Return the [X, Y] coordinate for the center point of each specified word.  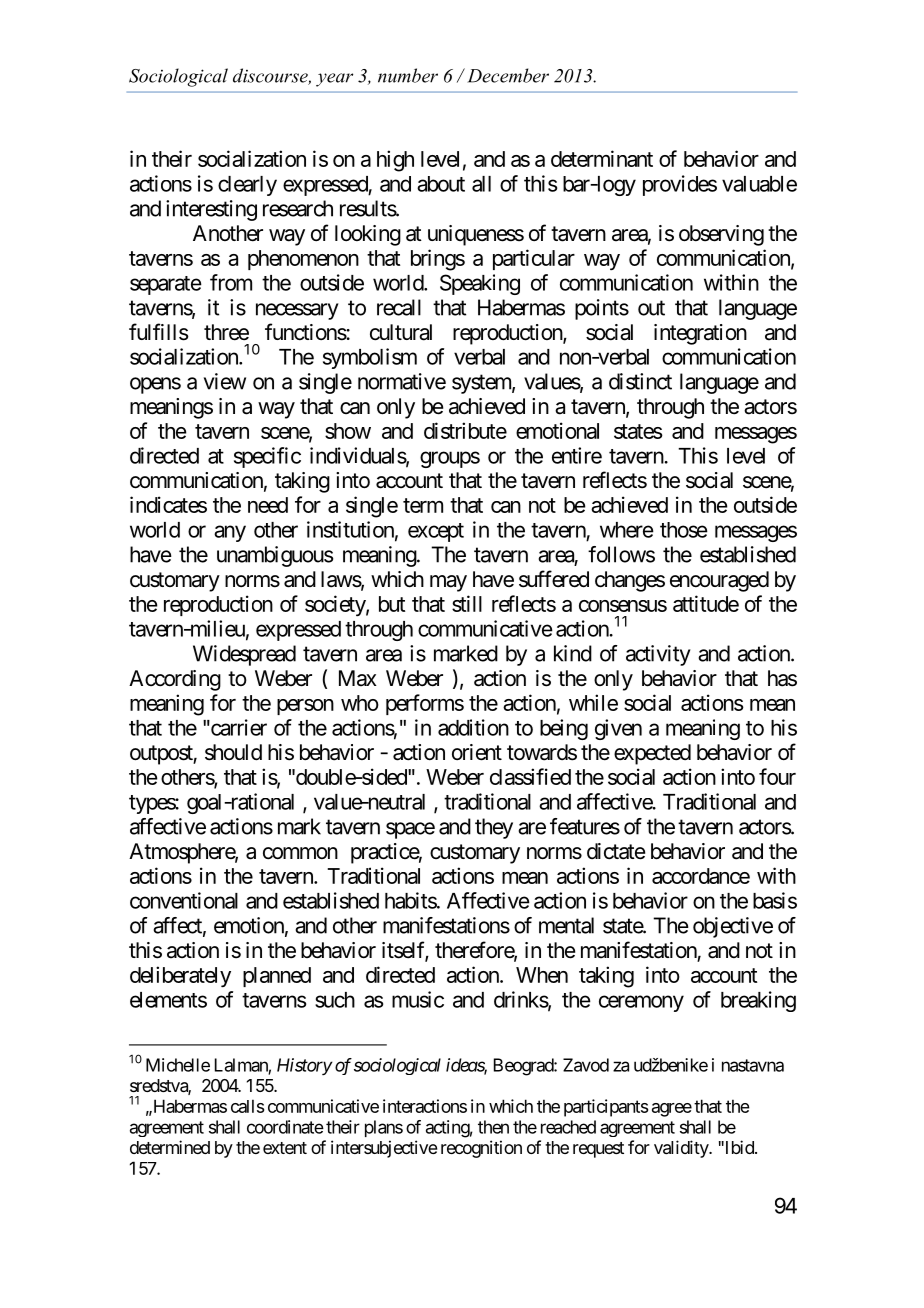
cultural [401, 332]
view [225, 381]
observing [721, 235]
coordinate [285, 1127]
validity [682, 1149]
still [467, 603]
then [493, 1127]
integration [700, 334]
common [300, 853]
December [508, 75]
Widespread [244, 655]
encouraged [719, 581]
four [777, 776]
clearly [247, 186]
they [494, 828]
